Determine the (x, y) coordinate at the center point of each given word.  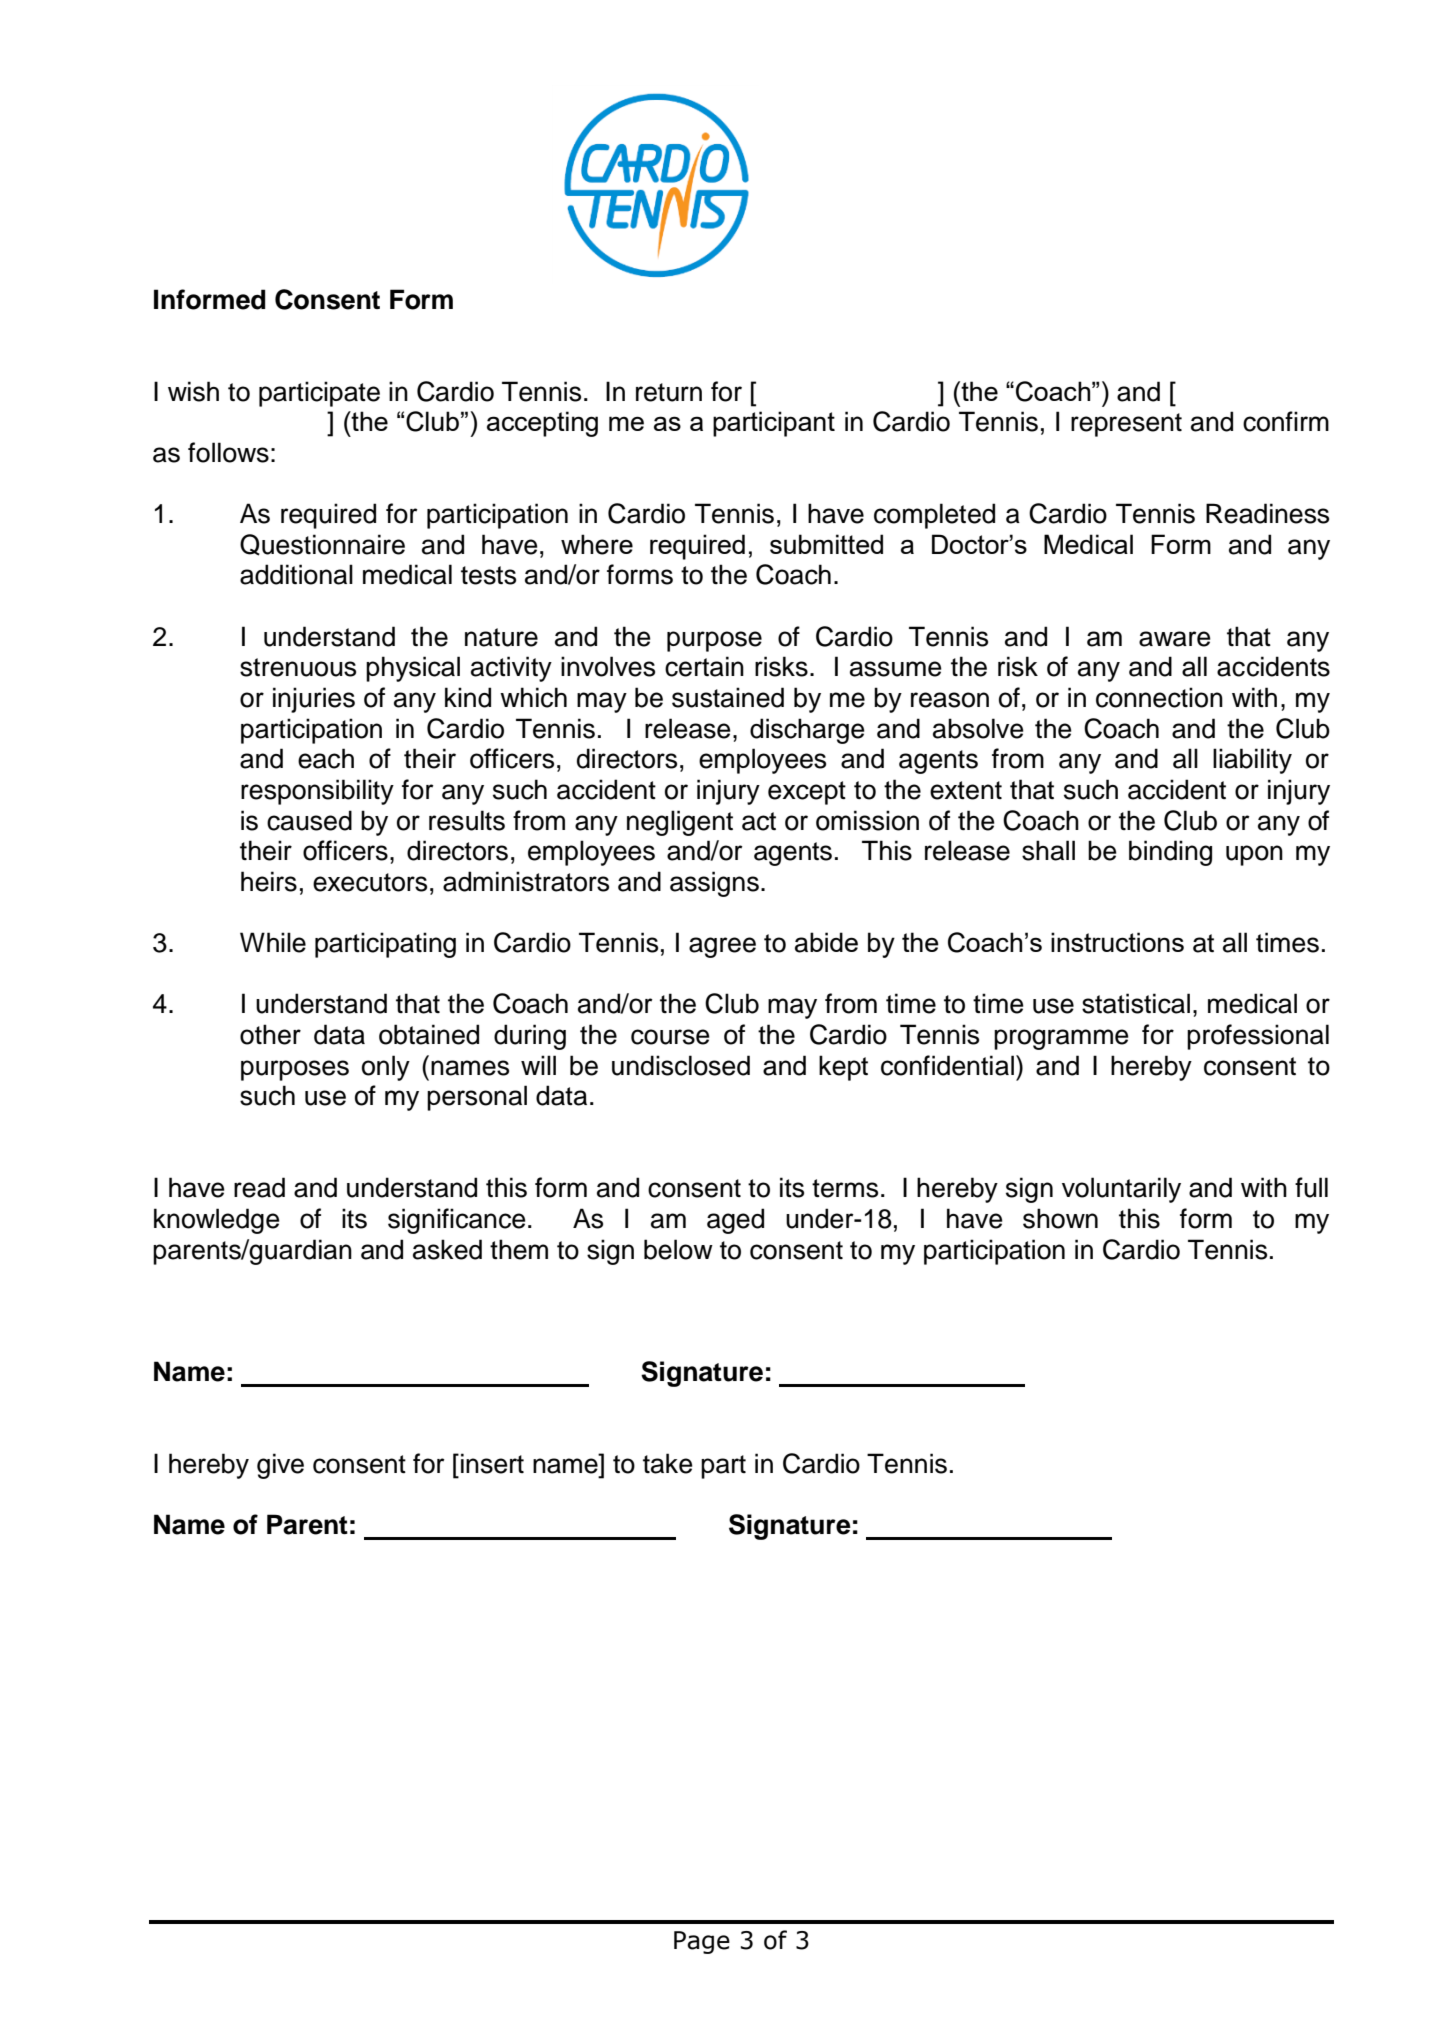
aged (735, 1221)
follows (228, 452)
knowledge (217, 1221)
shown (1060, 1218)
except (807, 793)
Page (702, 1942)
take (668, 1463)
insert (492, 1463)
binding (1170, 853)
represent (1126, 425)
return (669, 392)
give (280, 1466)
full (1311, 1187)
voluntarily (1121, 1190)
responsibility (317, 792)
